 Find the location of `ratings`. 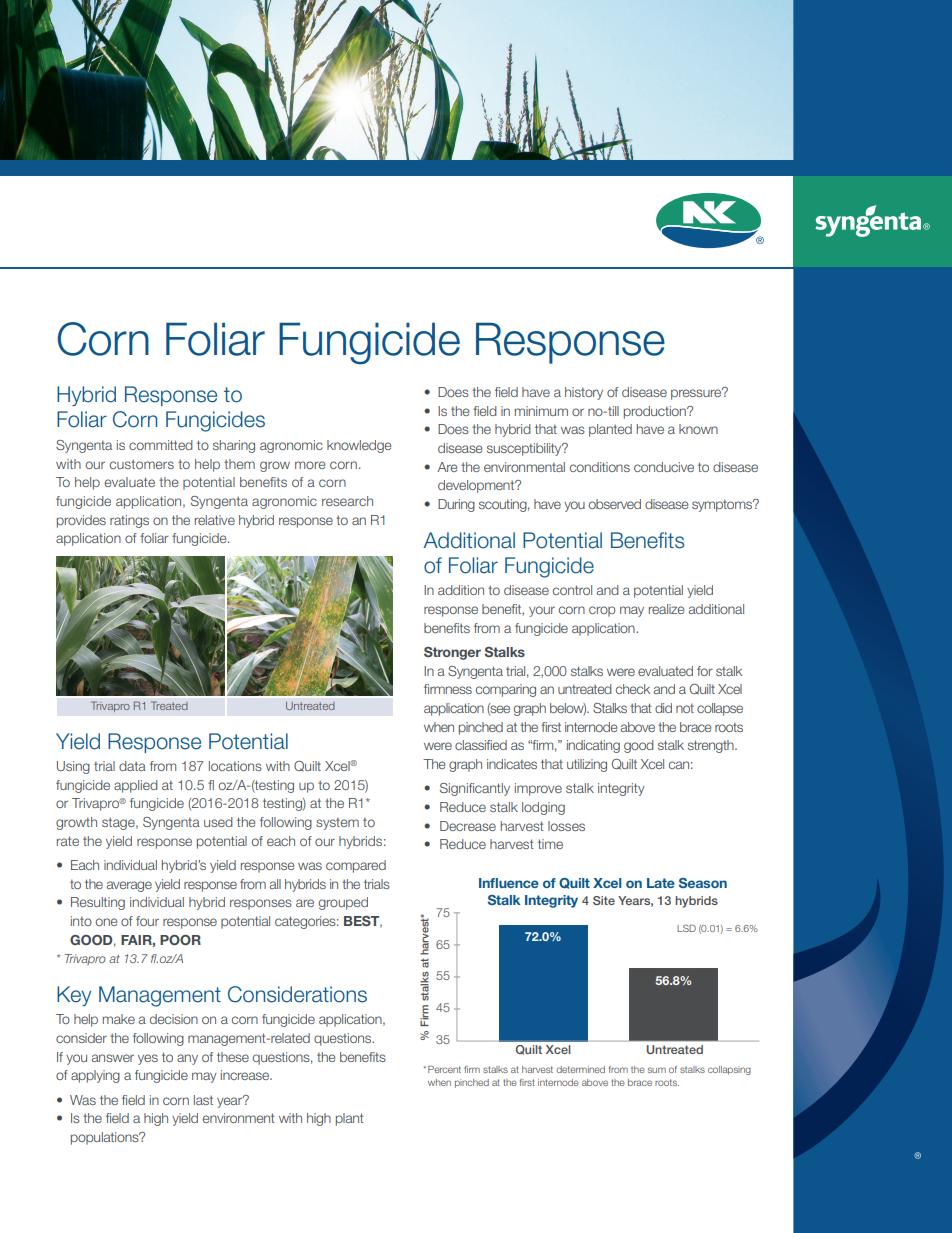

ratings is located at coordinates (129, 521).
